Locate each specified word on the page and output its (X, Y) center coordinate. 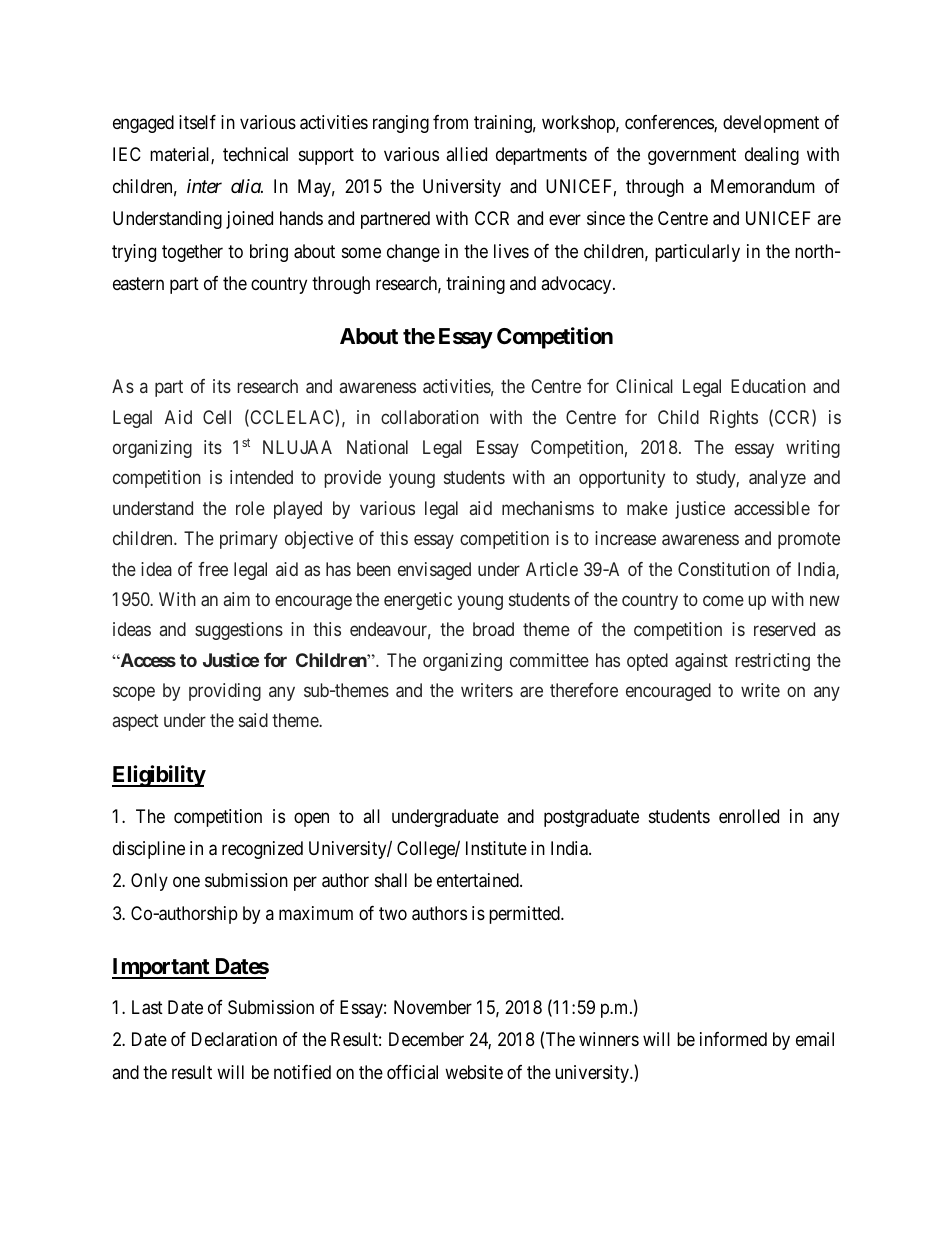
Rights (734, 419)
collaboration (430, 417)
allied (466, 154)
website (474, 1072)
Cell (217, 417)
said (253, 720)
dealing (772, 156)
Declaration (234, 1039)
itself (197, 122)
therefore (584, 690)
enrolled (749, 816)
